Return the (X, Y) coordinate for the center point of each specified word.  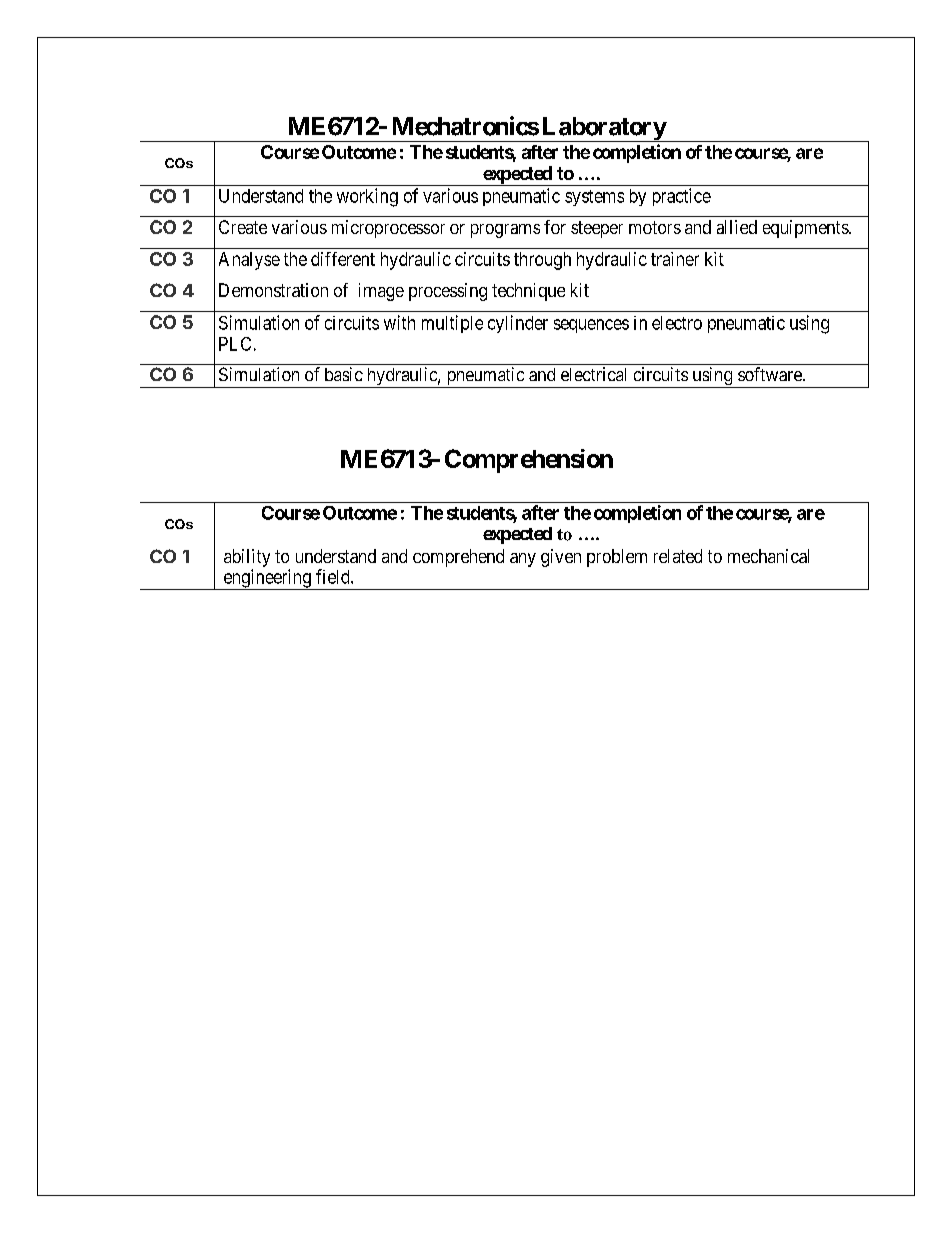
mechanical (768, 556)
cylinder (518, 324)
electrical (593, 374)
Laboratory (603, 129)
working (367, 197)
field (334, 576)
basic (344, 374)
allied (737, 227)
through (542, 261)
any (523, 560)
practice (682, 197)
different (343, 259)
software (771, 374)
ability (247, 558)
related (678, 556)
